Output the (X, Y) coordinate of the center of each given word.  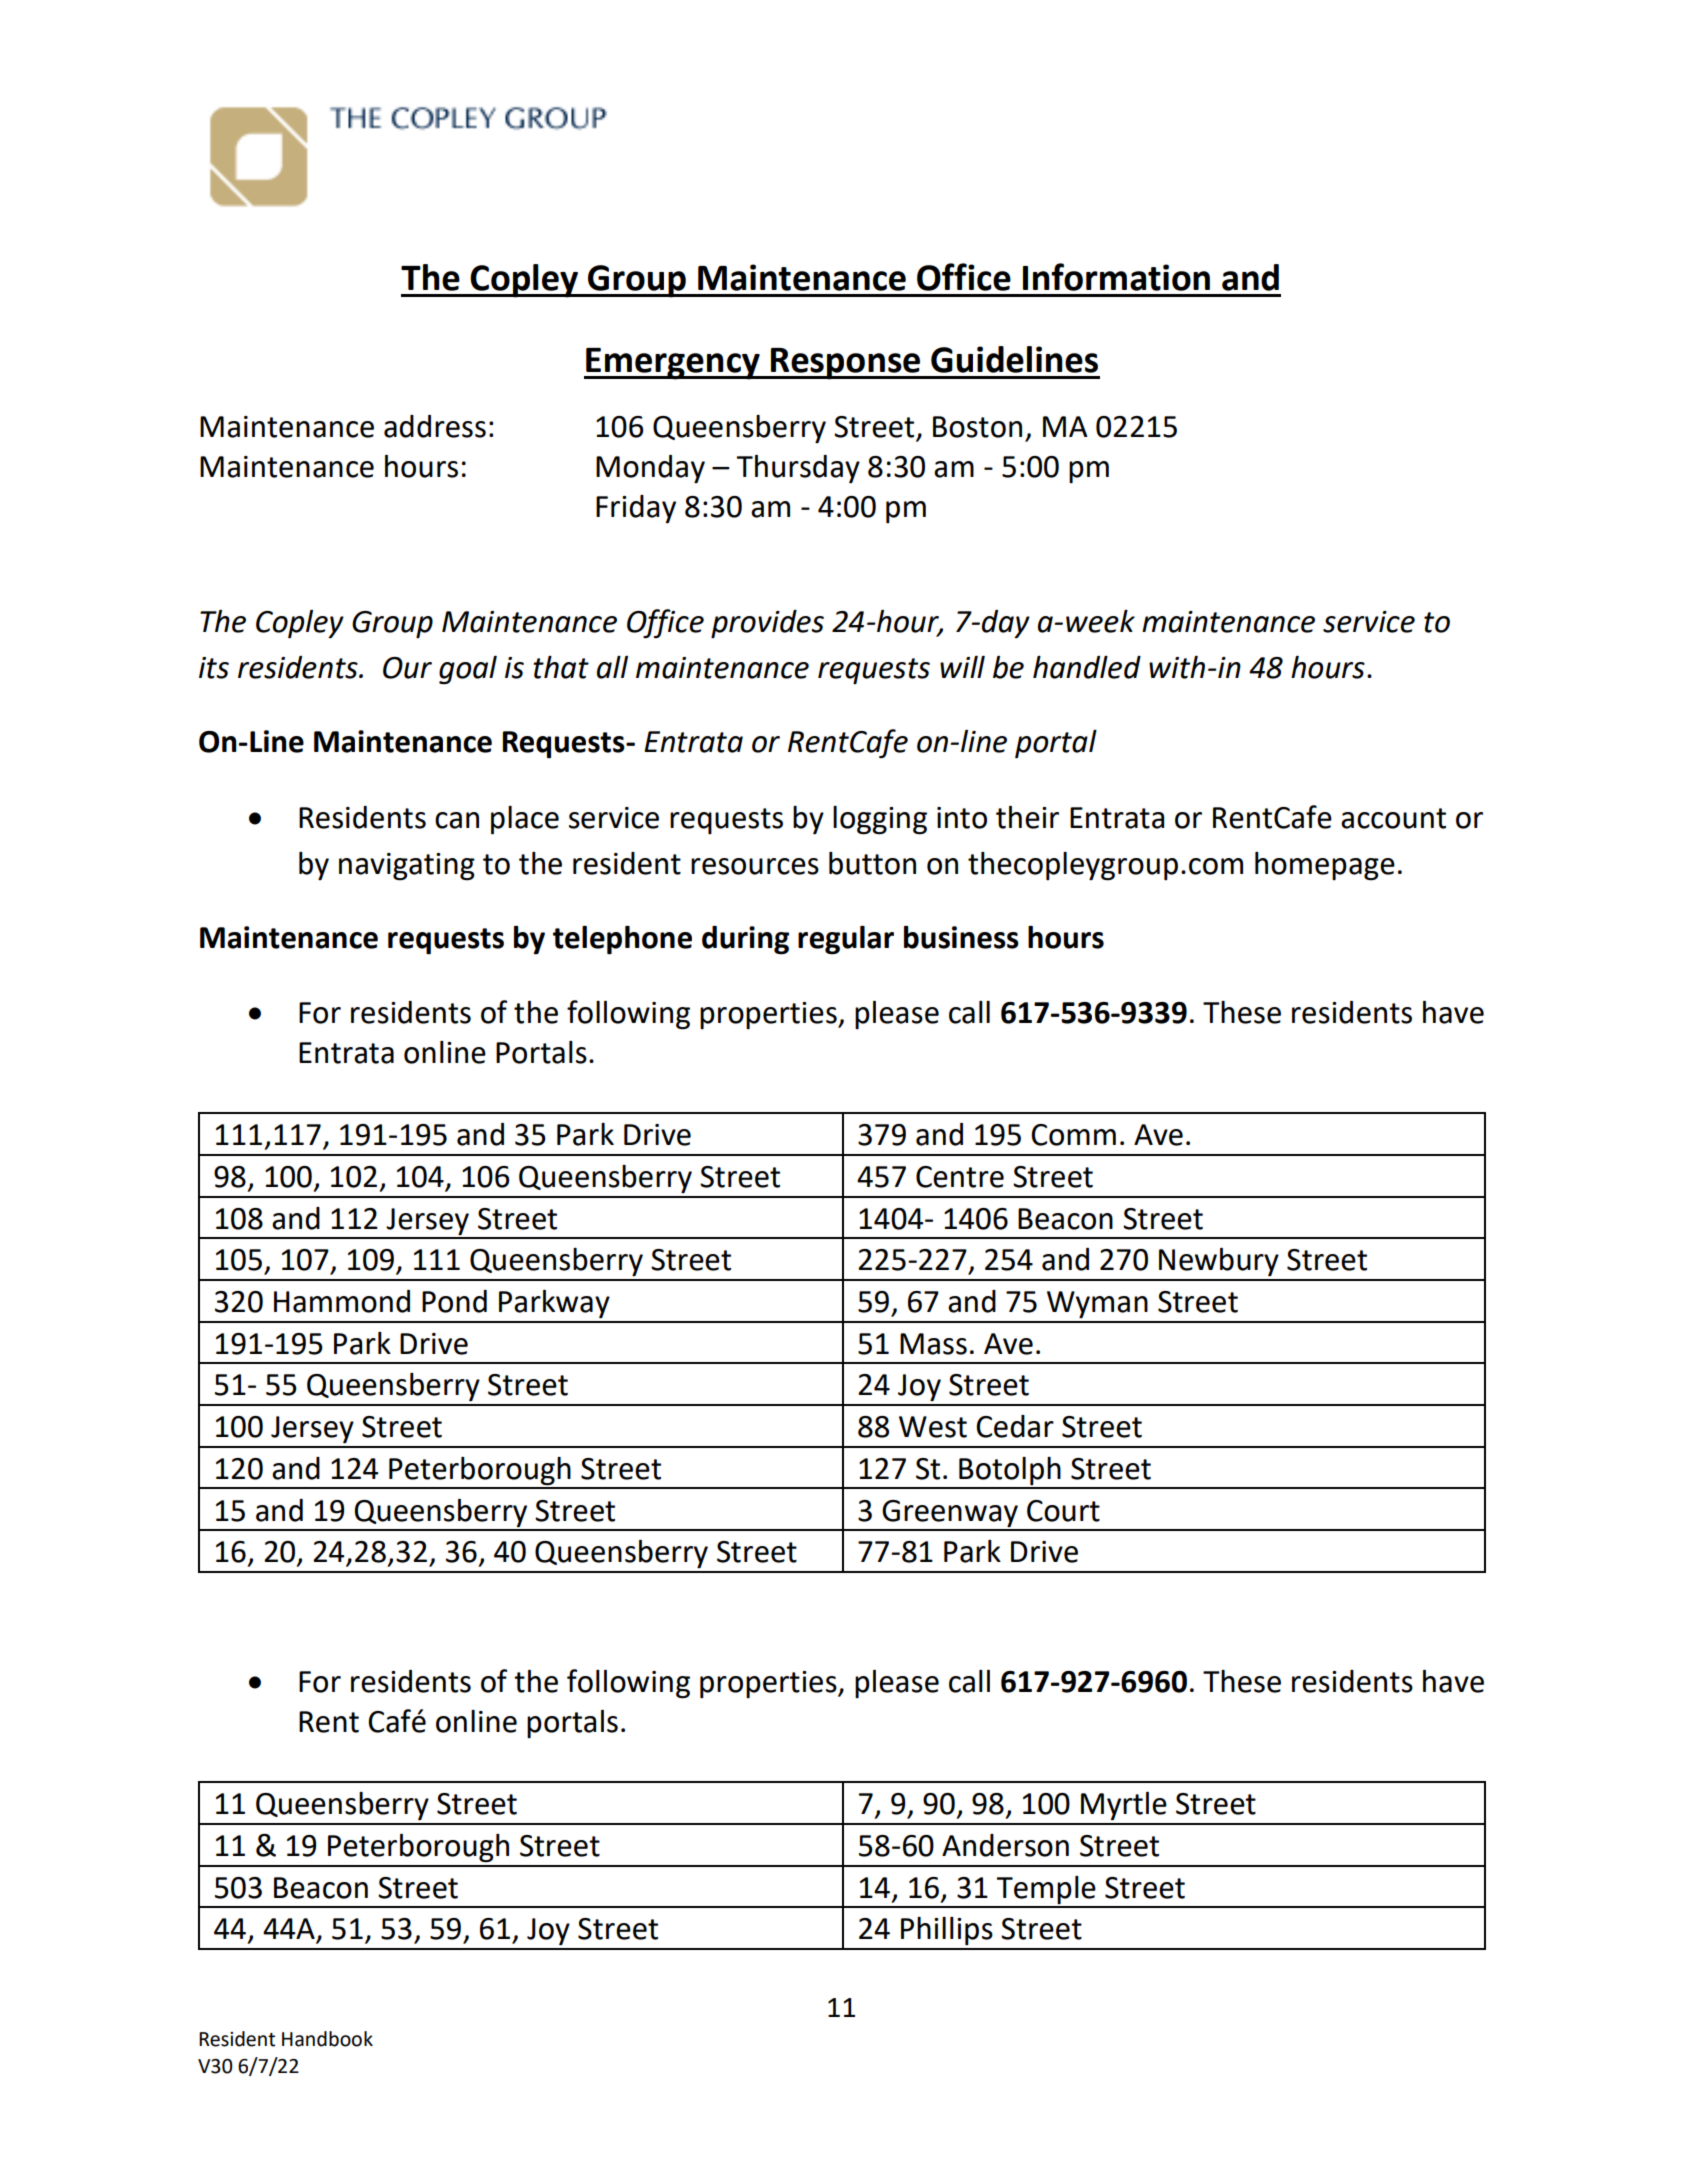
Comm (1073, 1135)
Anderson (1005, 1845)
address (435, 426)
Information (1116, 277)
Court (1063, 1511)
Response (846, 364)
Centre (960, 1177)
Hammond (342, 1301)
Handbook (327, 2039)
